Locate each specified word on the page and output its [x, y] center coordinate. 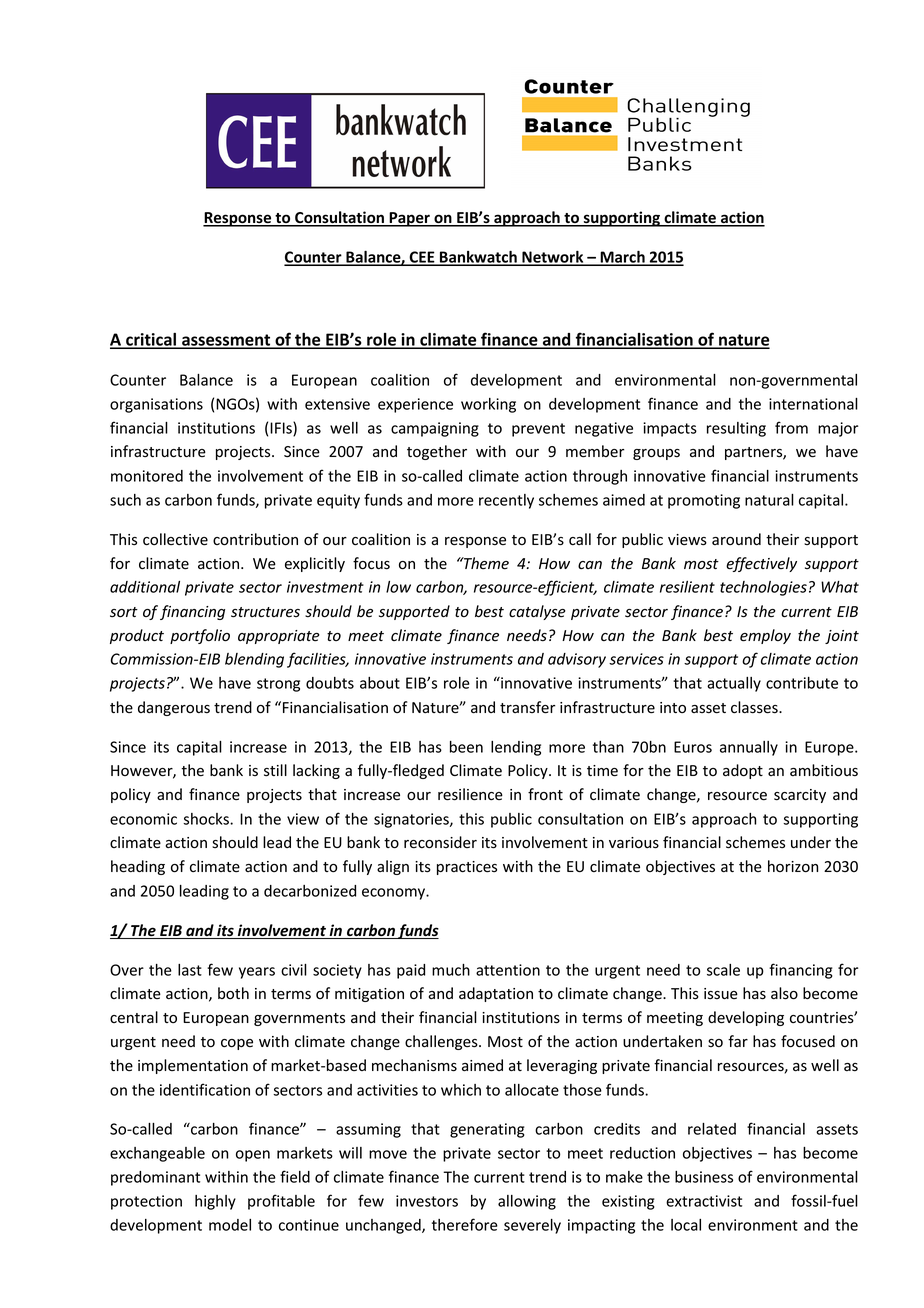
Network [553, 258]
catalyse [537, 612]
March [622, 258]
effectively [761, 564]
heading [138, 867]
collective [175, 539]
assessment [226, 341]
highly [215, 1202]
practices [467, 868]
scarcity [800, 796]
